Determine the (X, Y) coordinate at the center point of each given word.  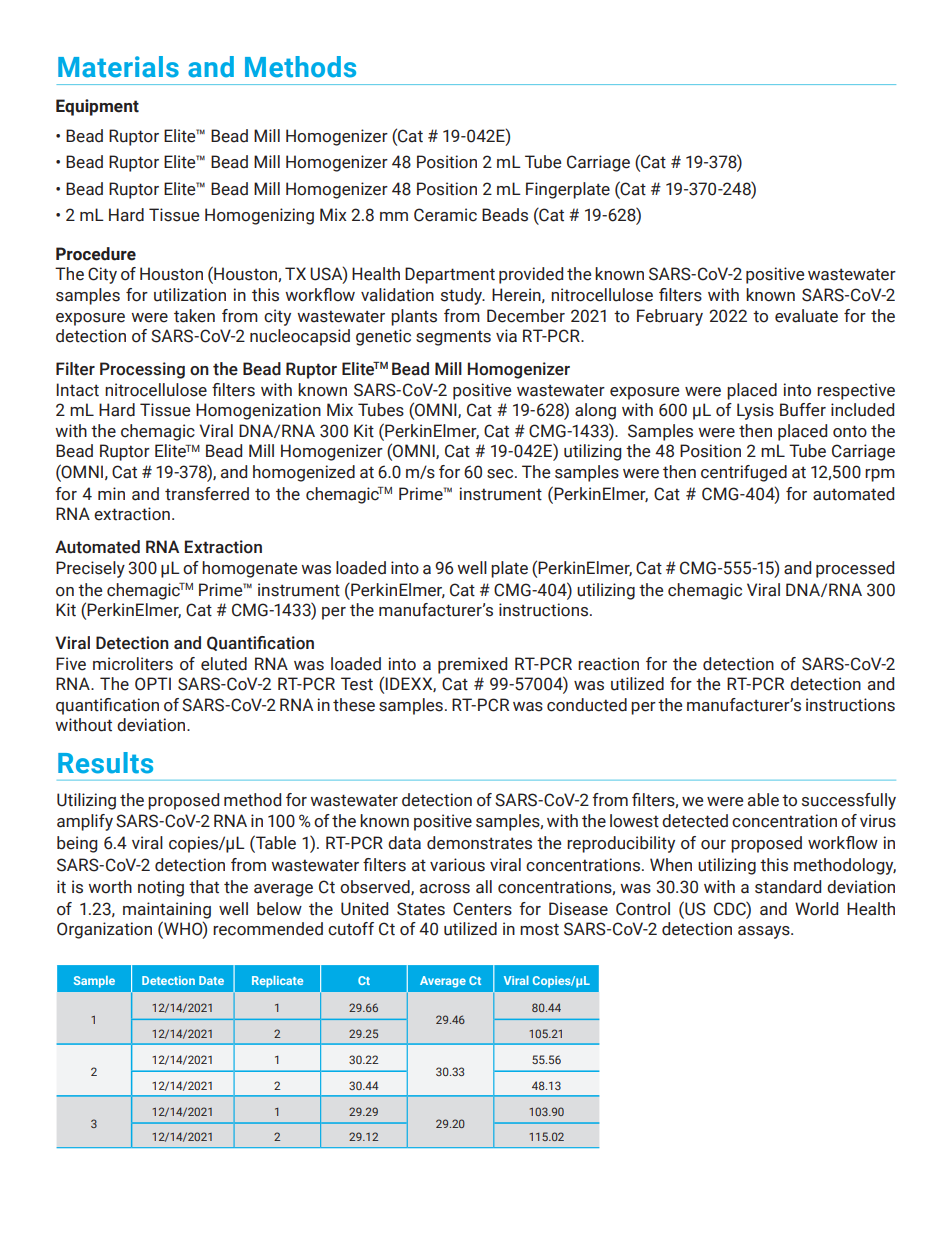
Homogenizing (259, 216)
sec (501, 474)
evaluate (806, 316)
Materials (118, 67)
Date (211, 980)
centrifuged (744, 473)
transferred (207, 494)
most (539, 929)
